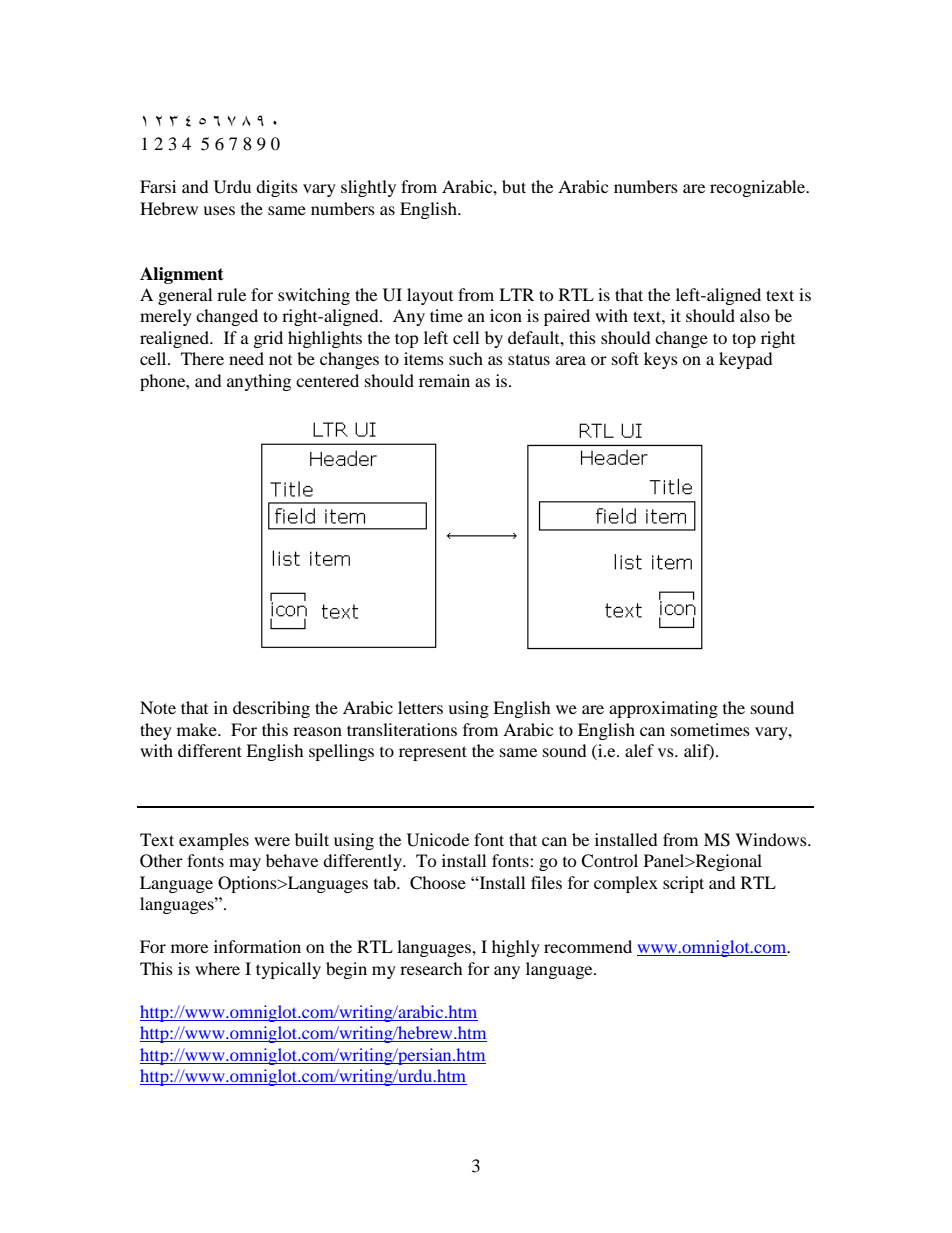  Describe the element at coordinates (514, 186) in the document. I see `but` at that location.
